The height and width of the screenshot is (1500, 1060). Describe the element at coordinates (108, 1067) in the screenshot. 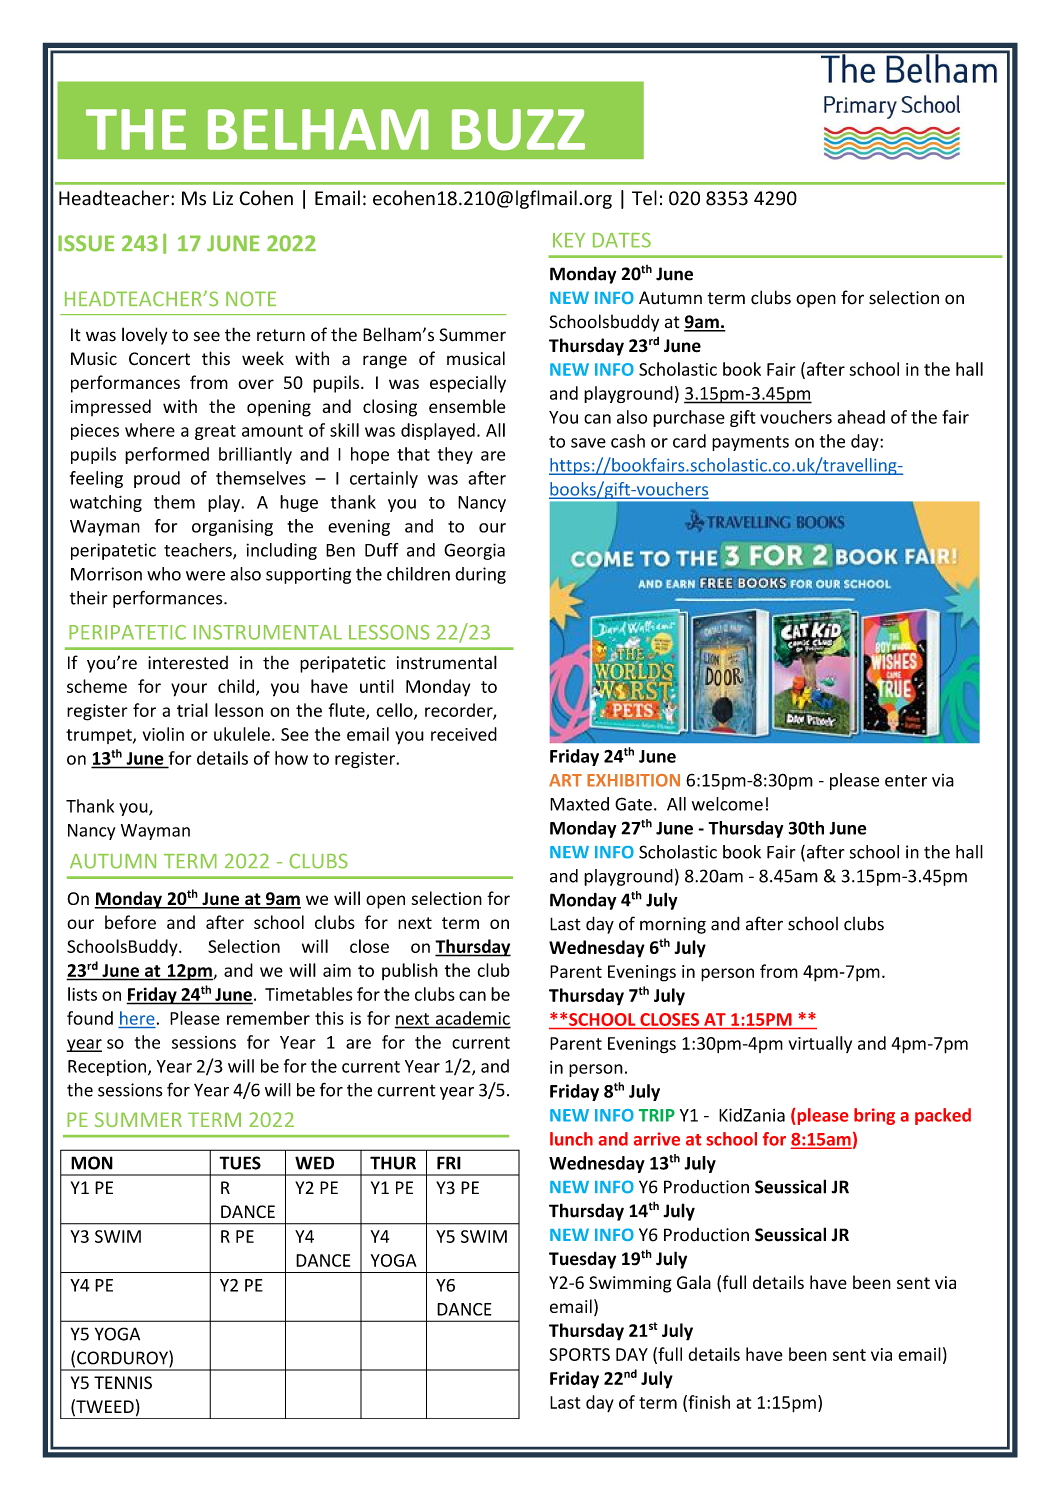

I see `Reception` at that location.
